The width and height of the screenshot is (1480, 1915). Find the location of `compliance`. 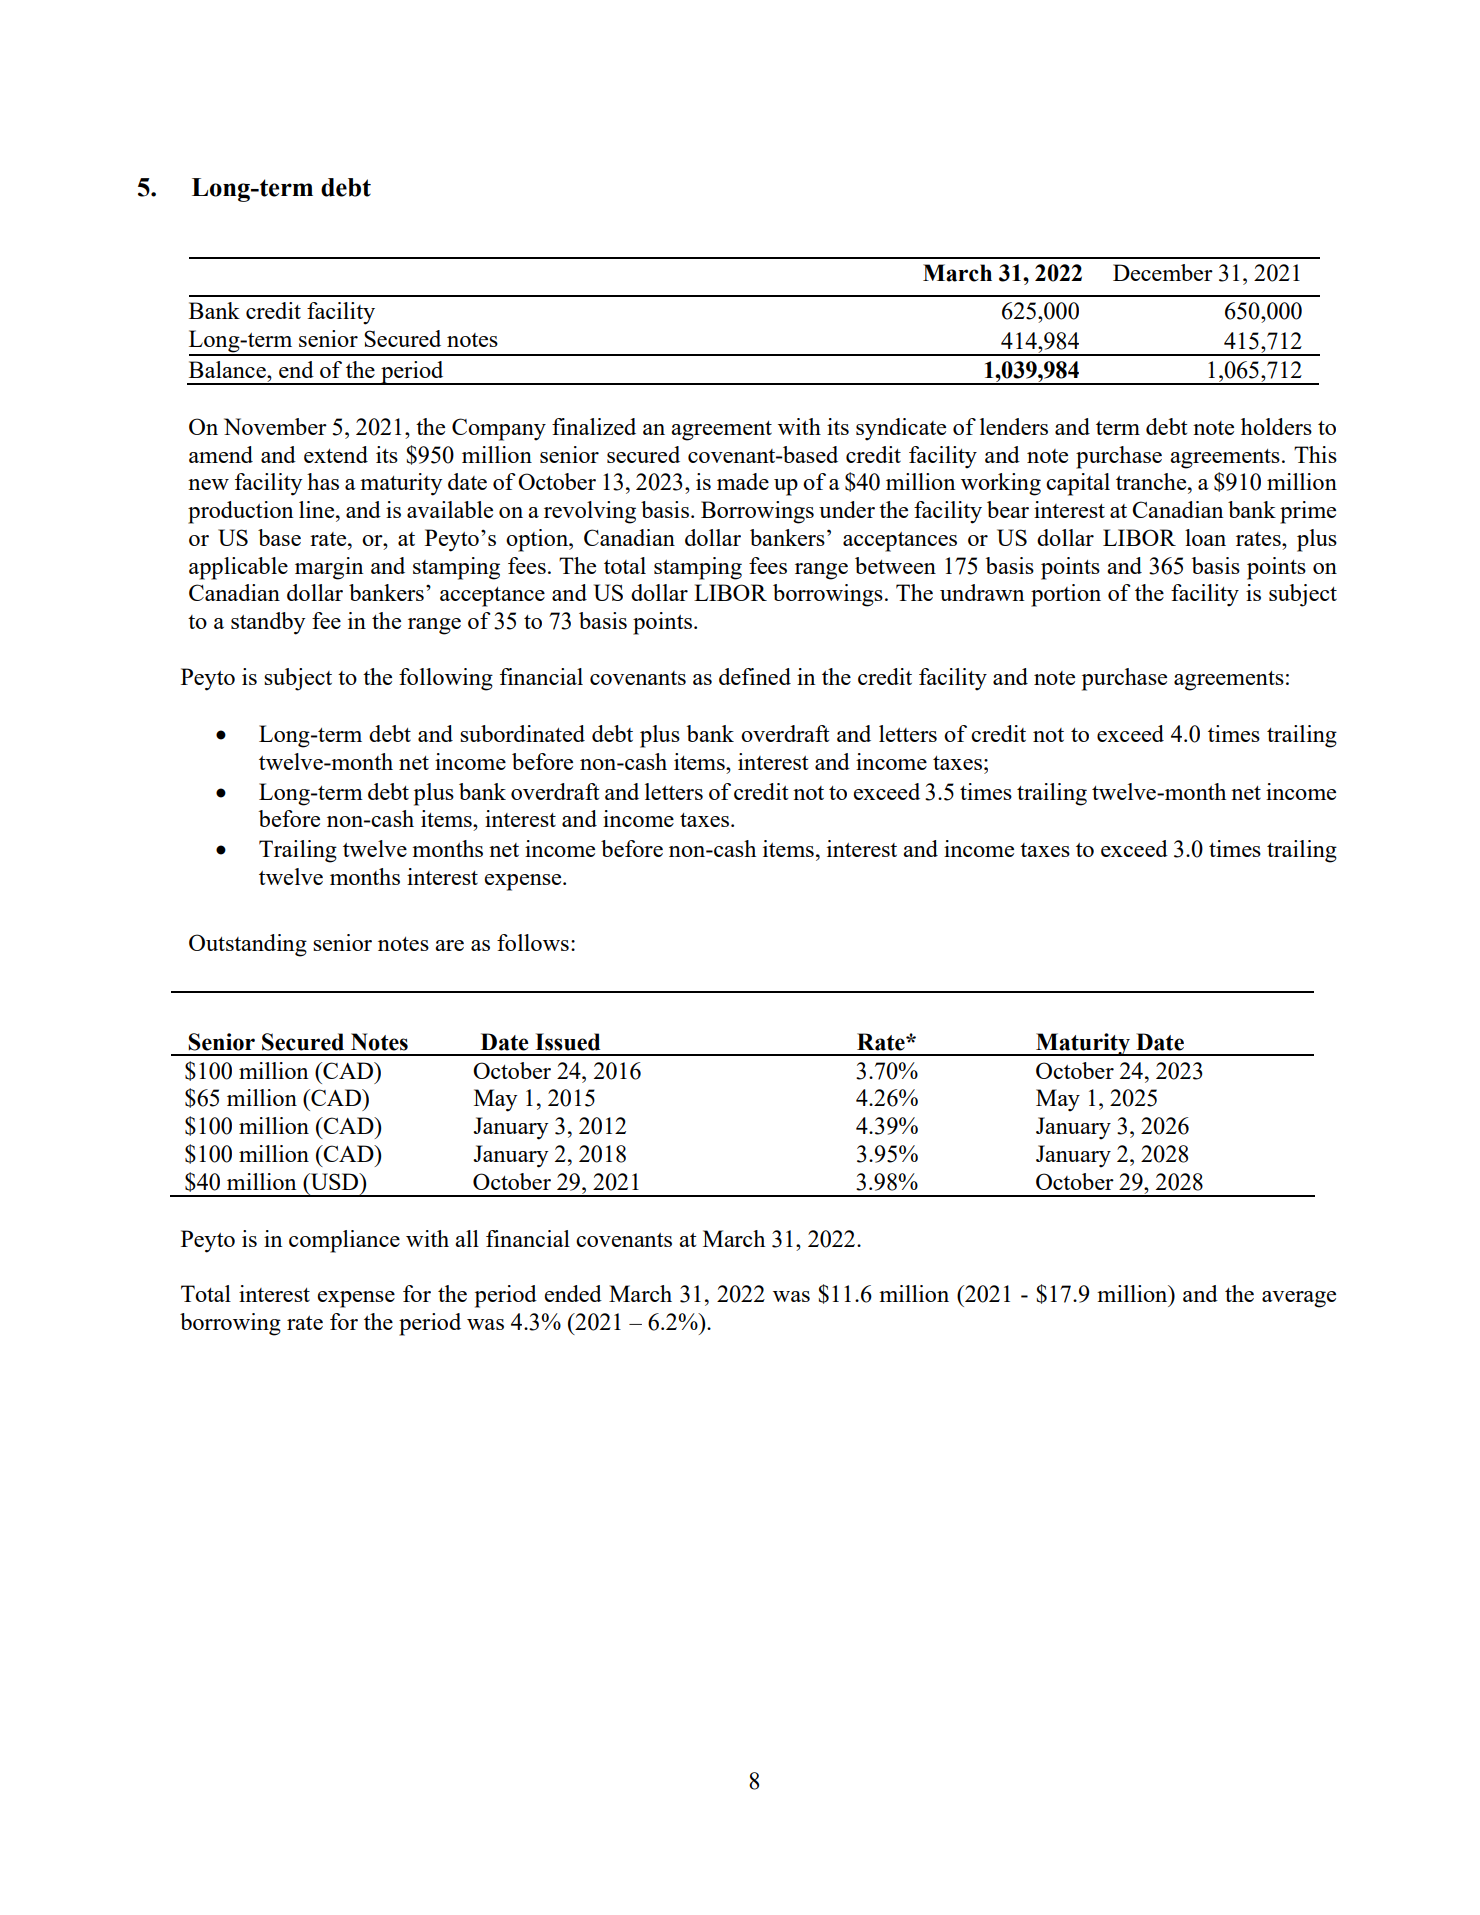

compliance is located at coordinates (344, 1241).
